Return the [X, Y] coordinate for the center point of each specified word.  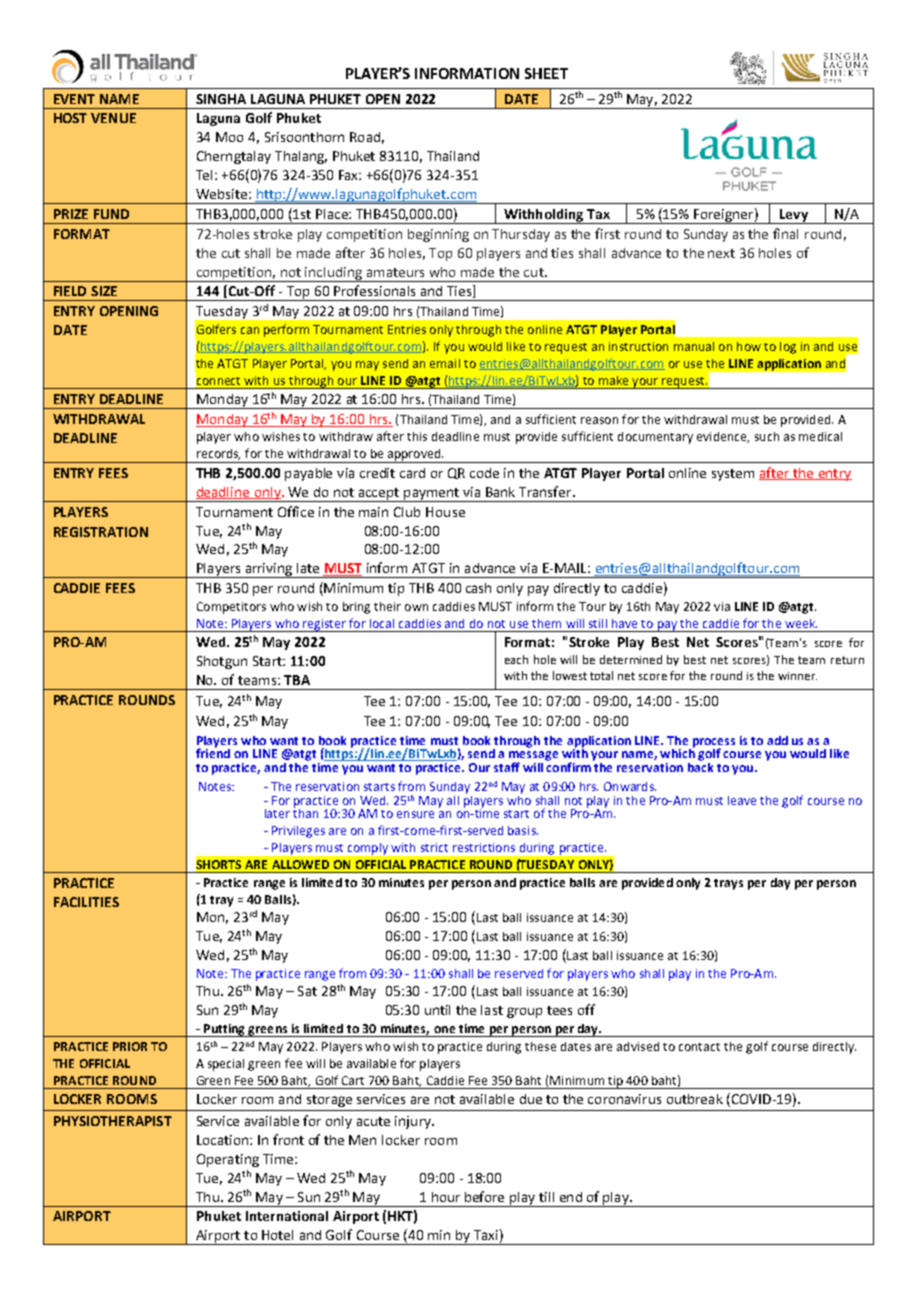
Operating [228, 1160]
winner [797, 676]
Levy [794, 216]
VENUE [113, 118]
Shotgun [222, 662]
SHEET [546, 73]
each [516, 659]
